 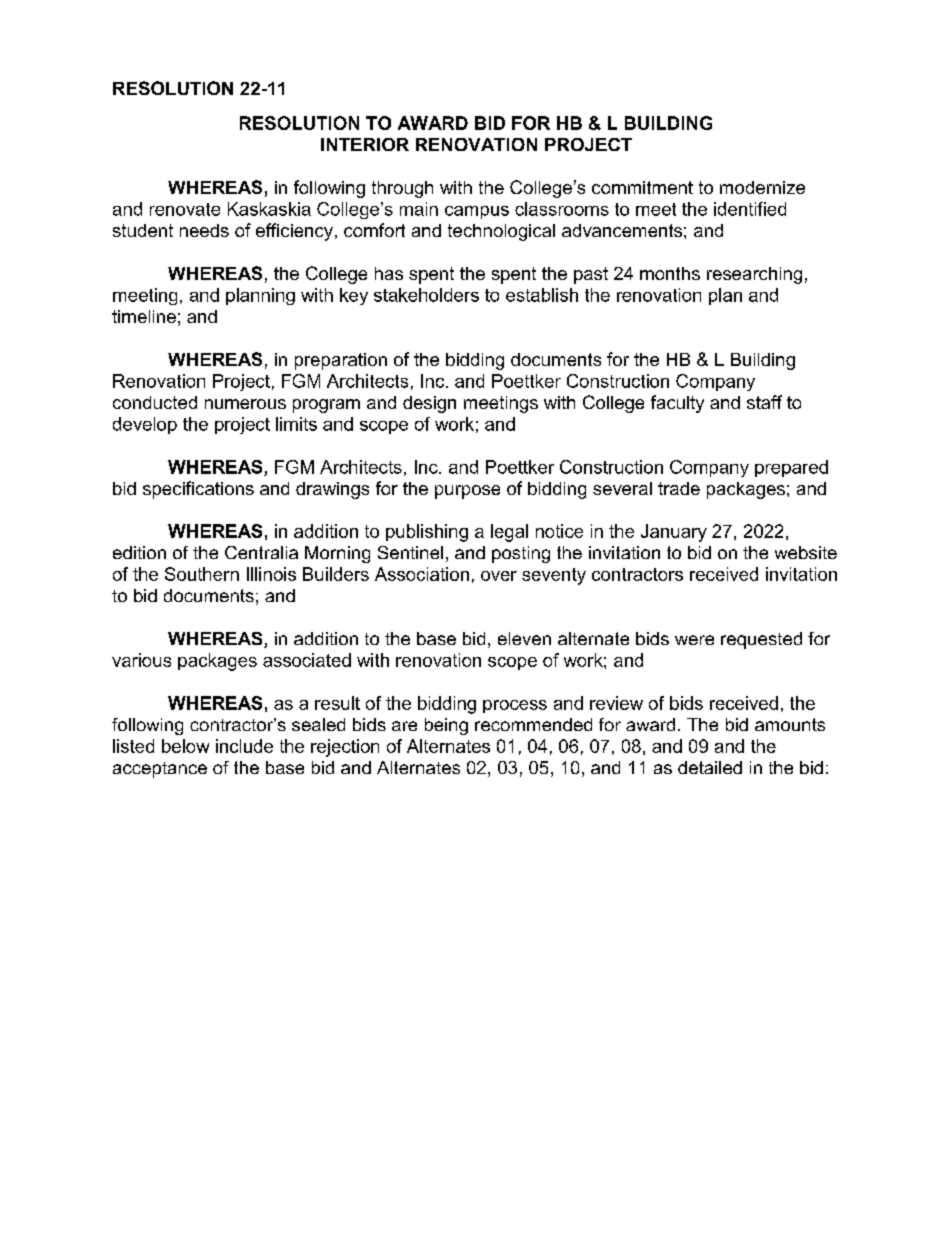 What do you see at coordinates (754, 275) in the document?
I see `researching` at bounding box center [754, 275].
